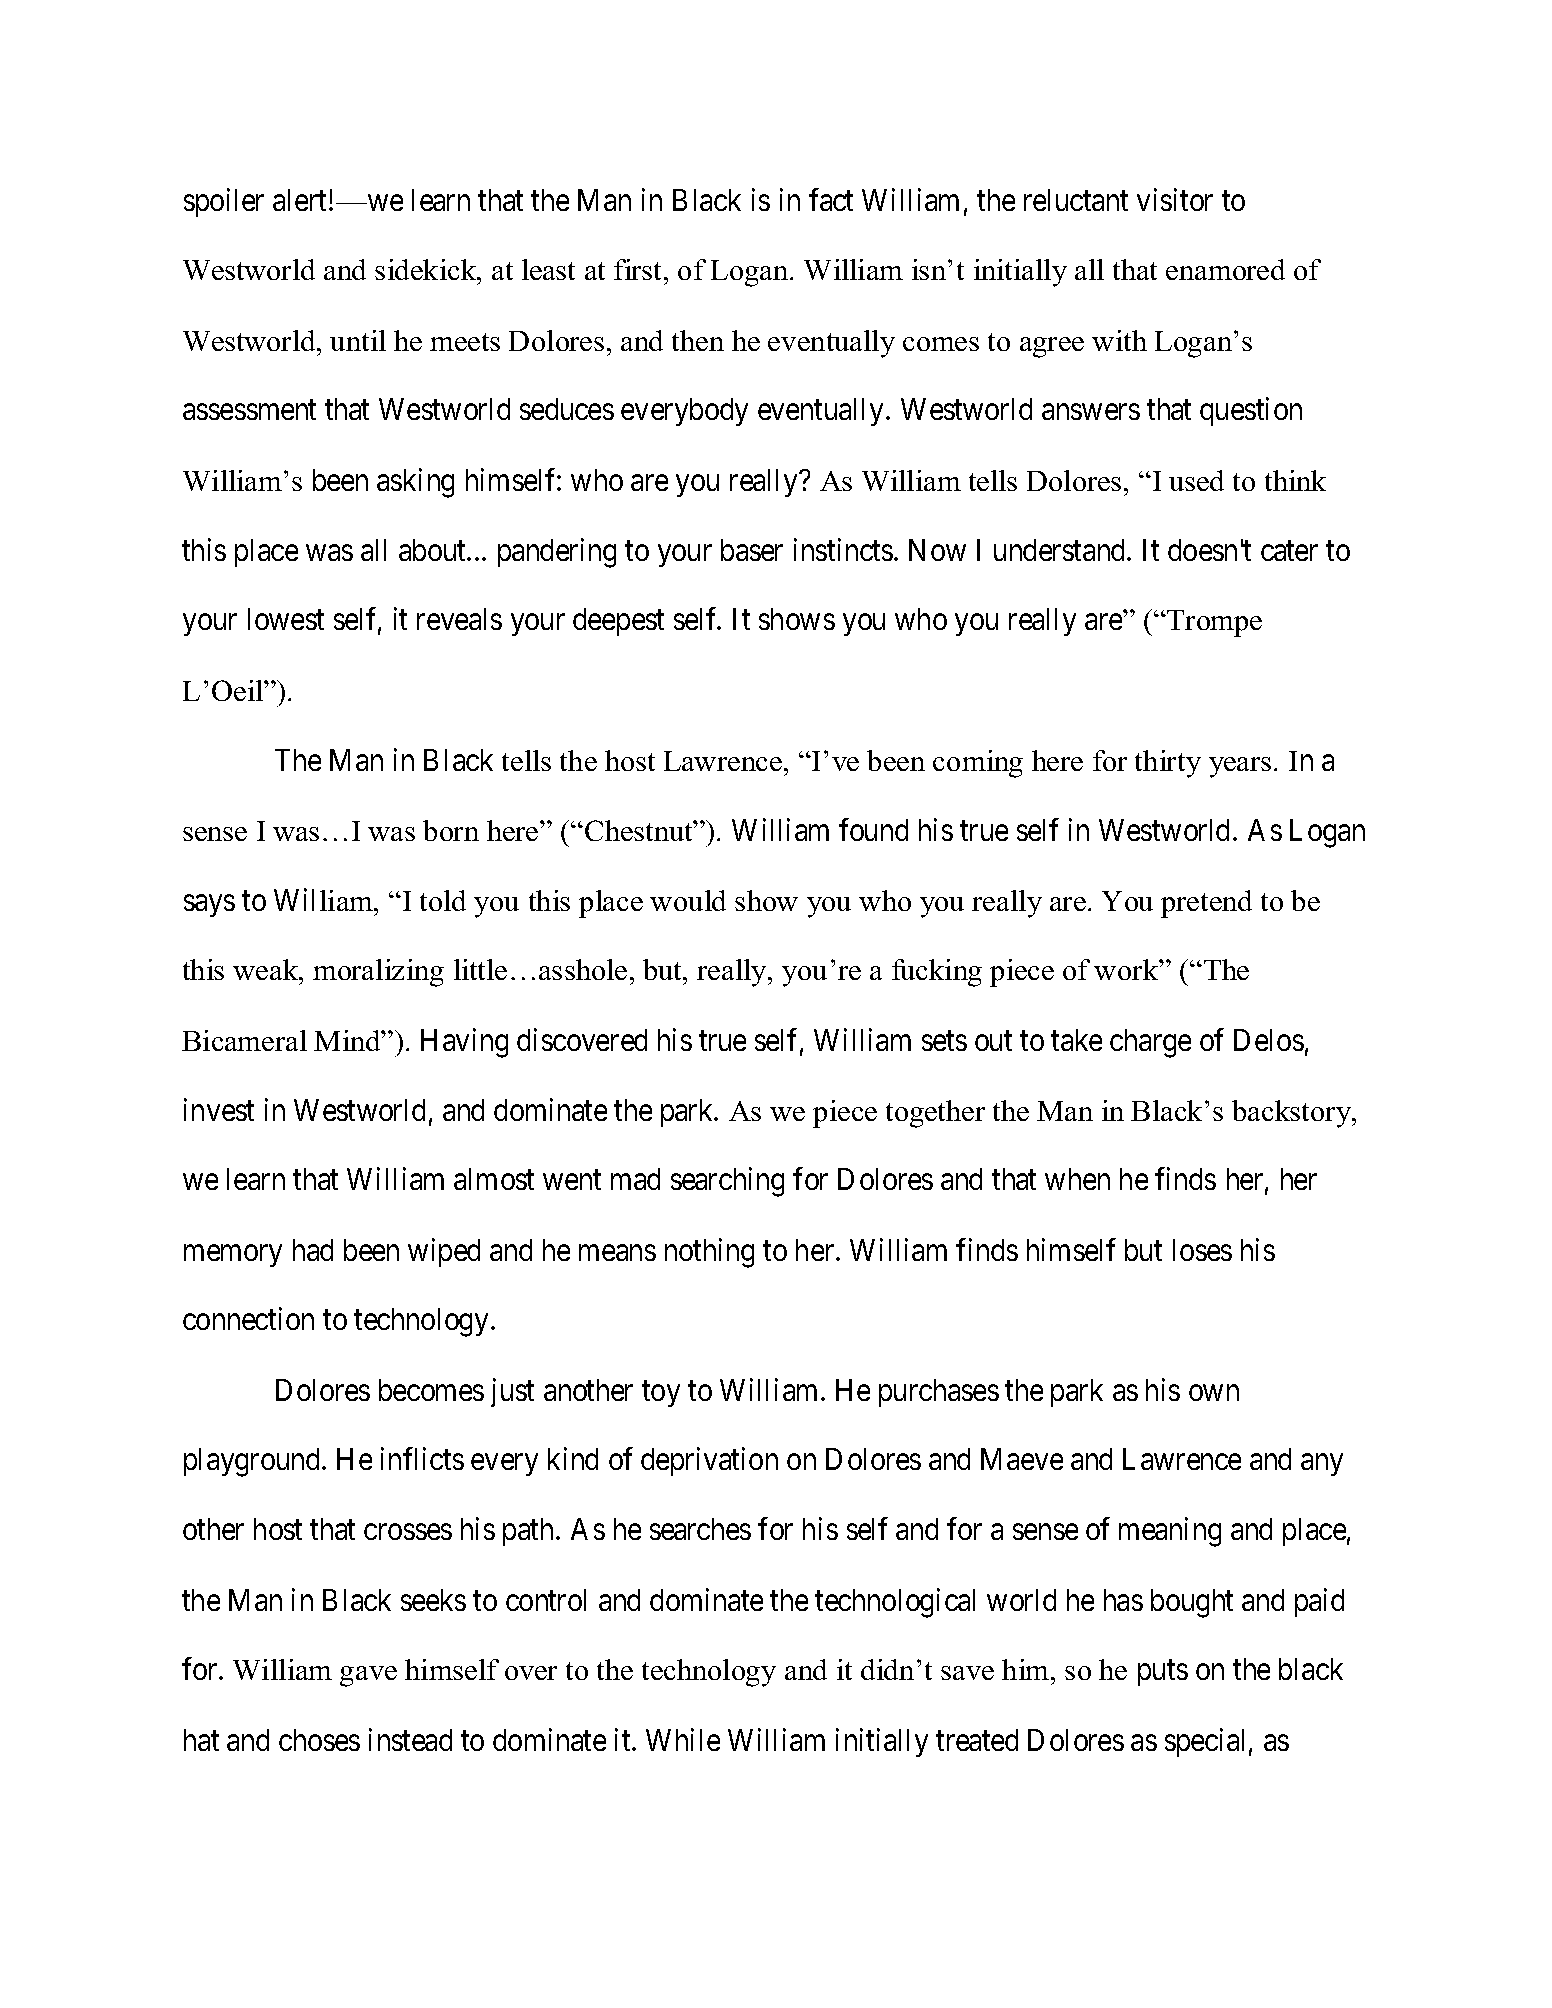 The image size is (1552, 2008). Describe the element at coordinates (1225, 269) in the screenshot. I see `enamored` at that location.
